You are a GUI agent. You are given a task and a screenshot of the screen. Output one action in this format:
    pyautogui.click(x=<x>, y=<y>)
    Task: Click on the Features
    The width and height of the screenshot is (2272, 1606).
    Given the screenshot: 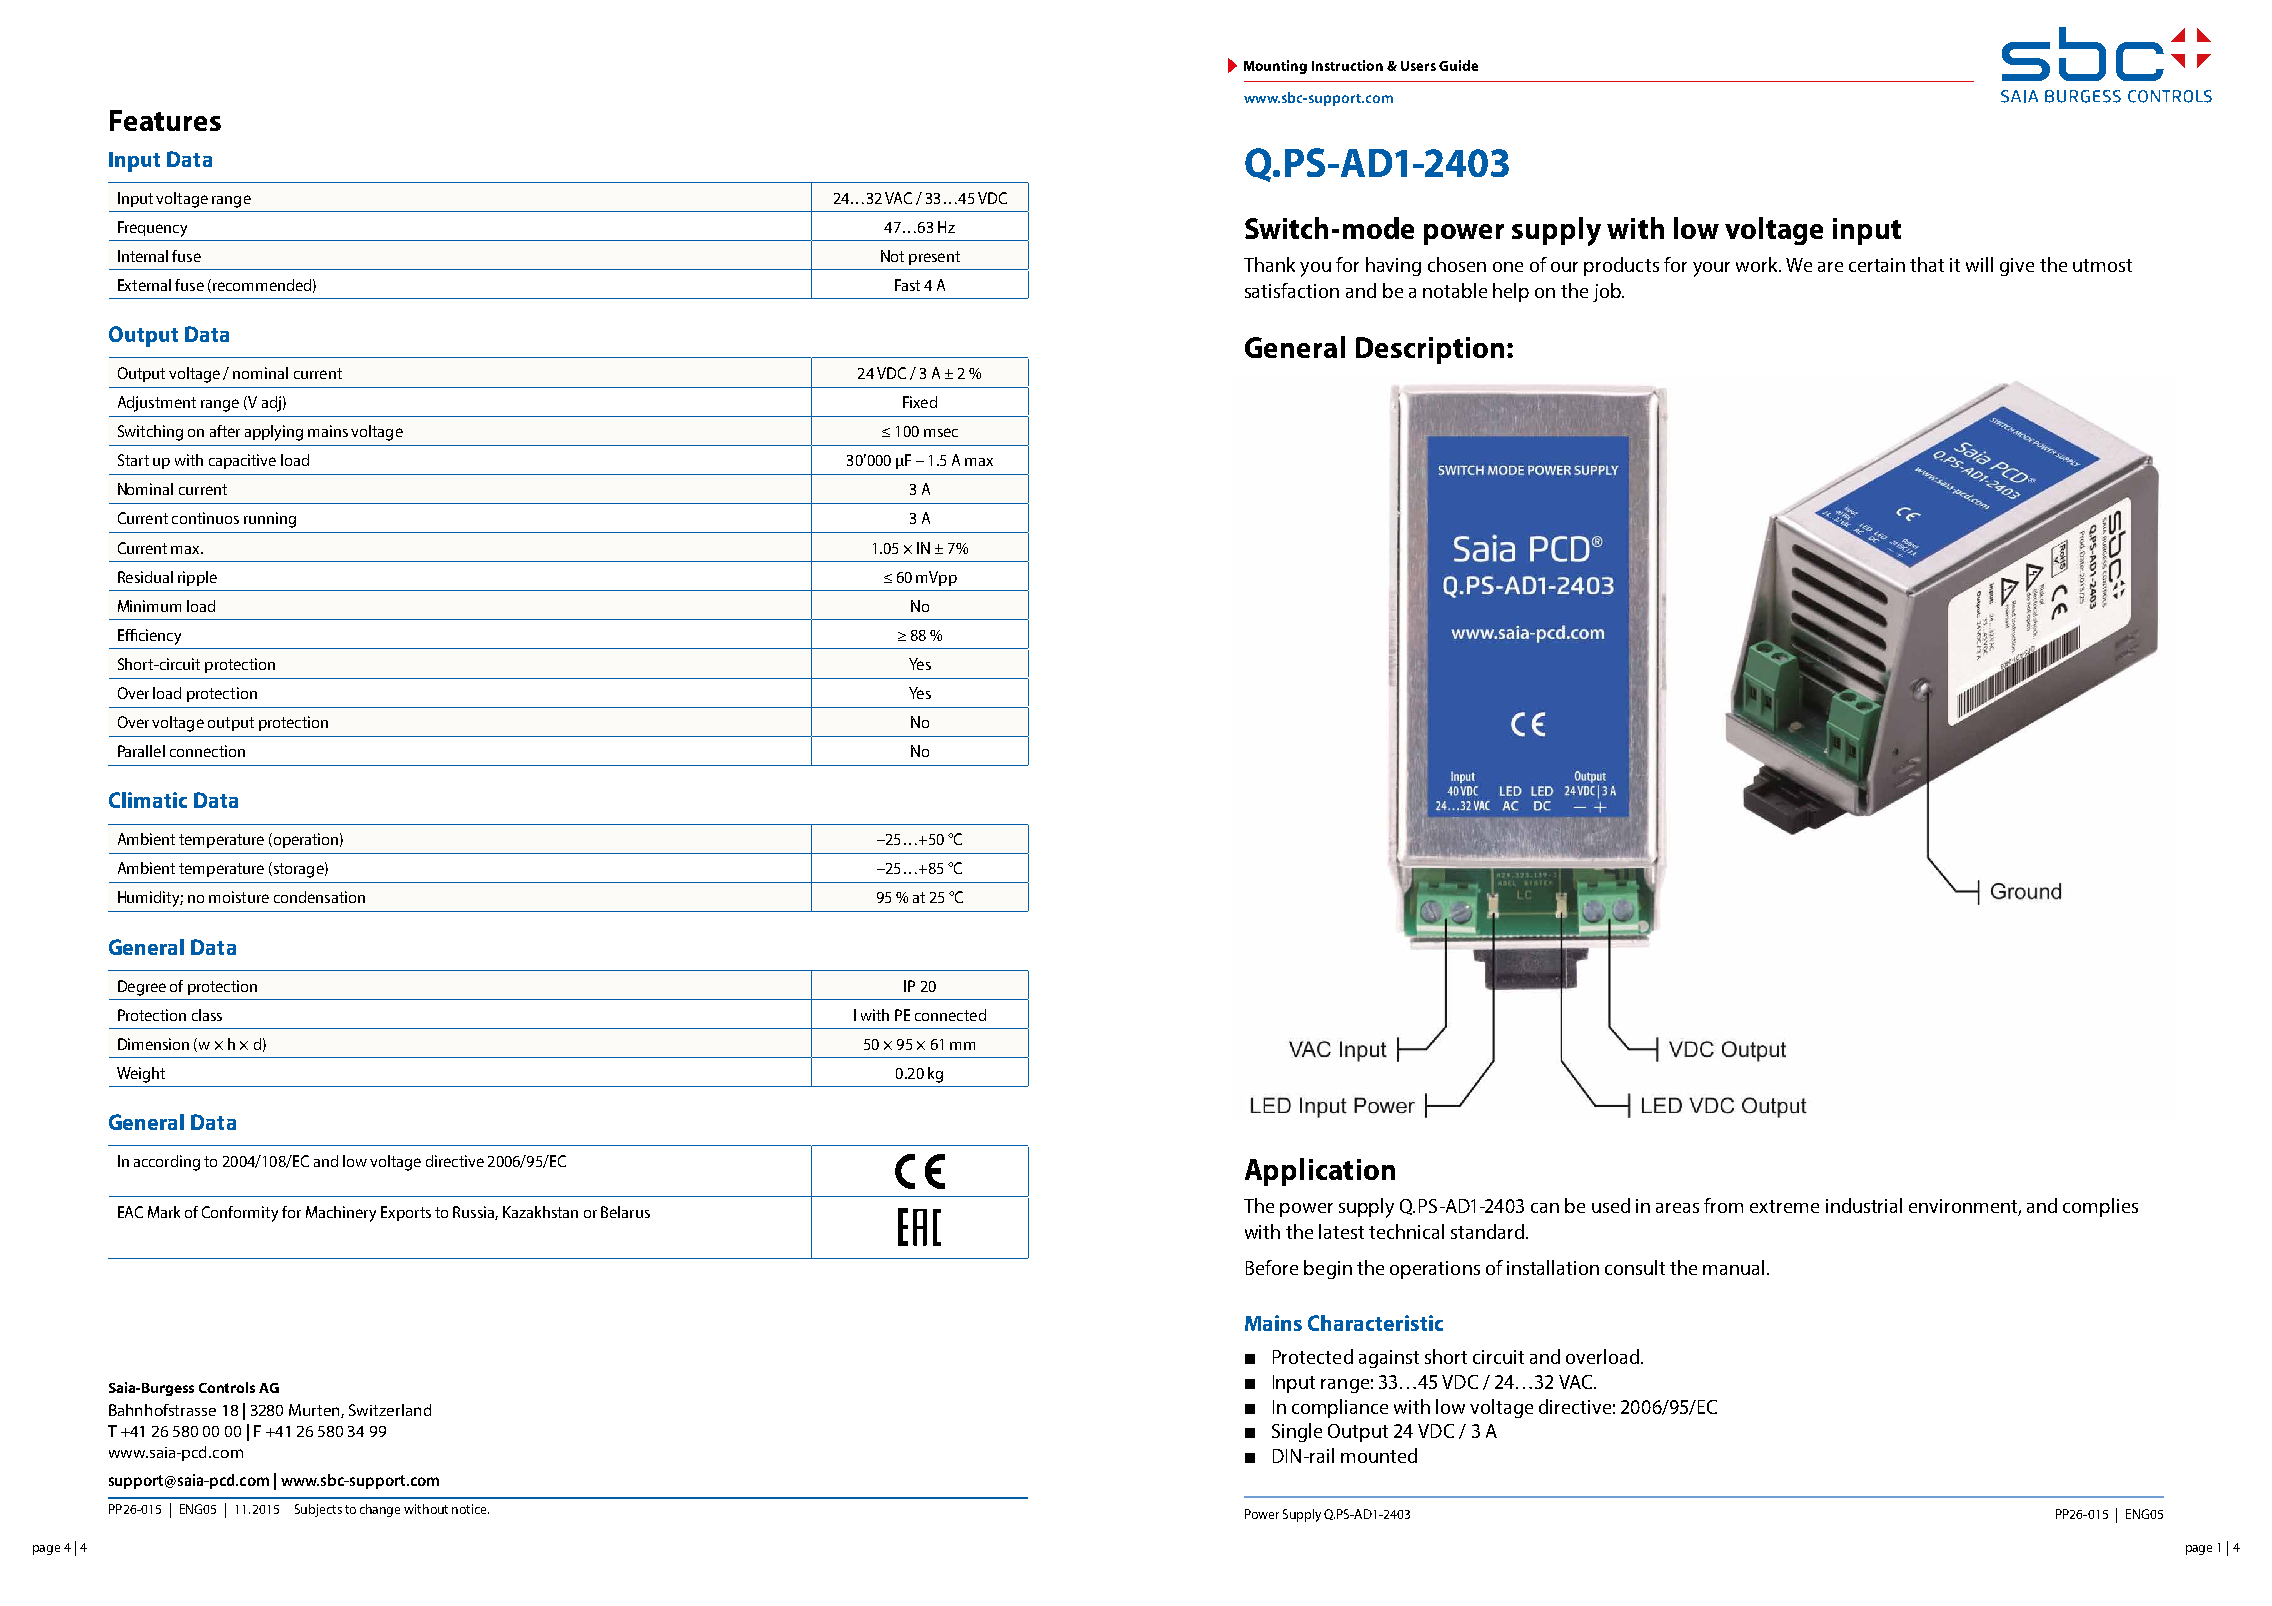 What is the action you would take?
    pyautogui.click(x=165, y=120)
